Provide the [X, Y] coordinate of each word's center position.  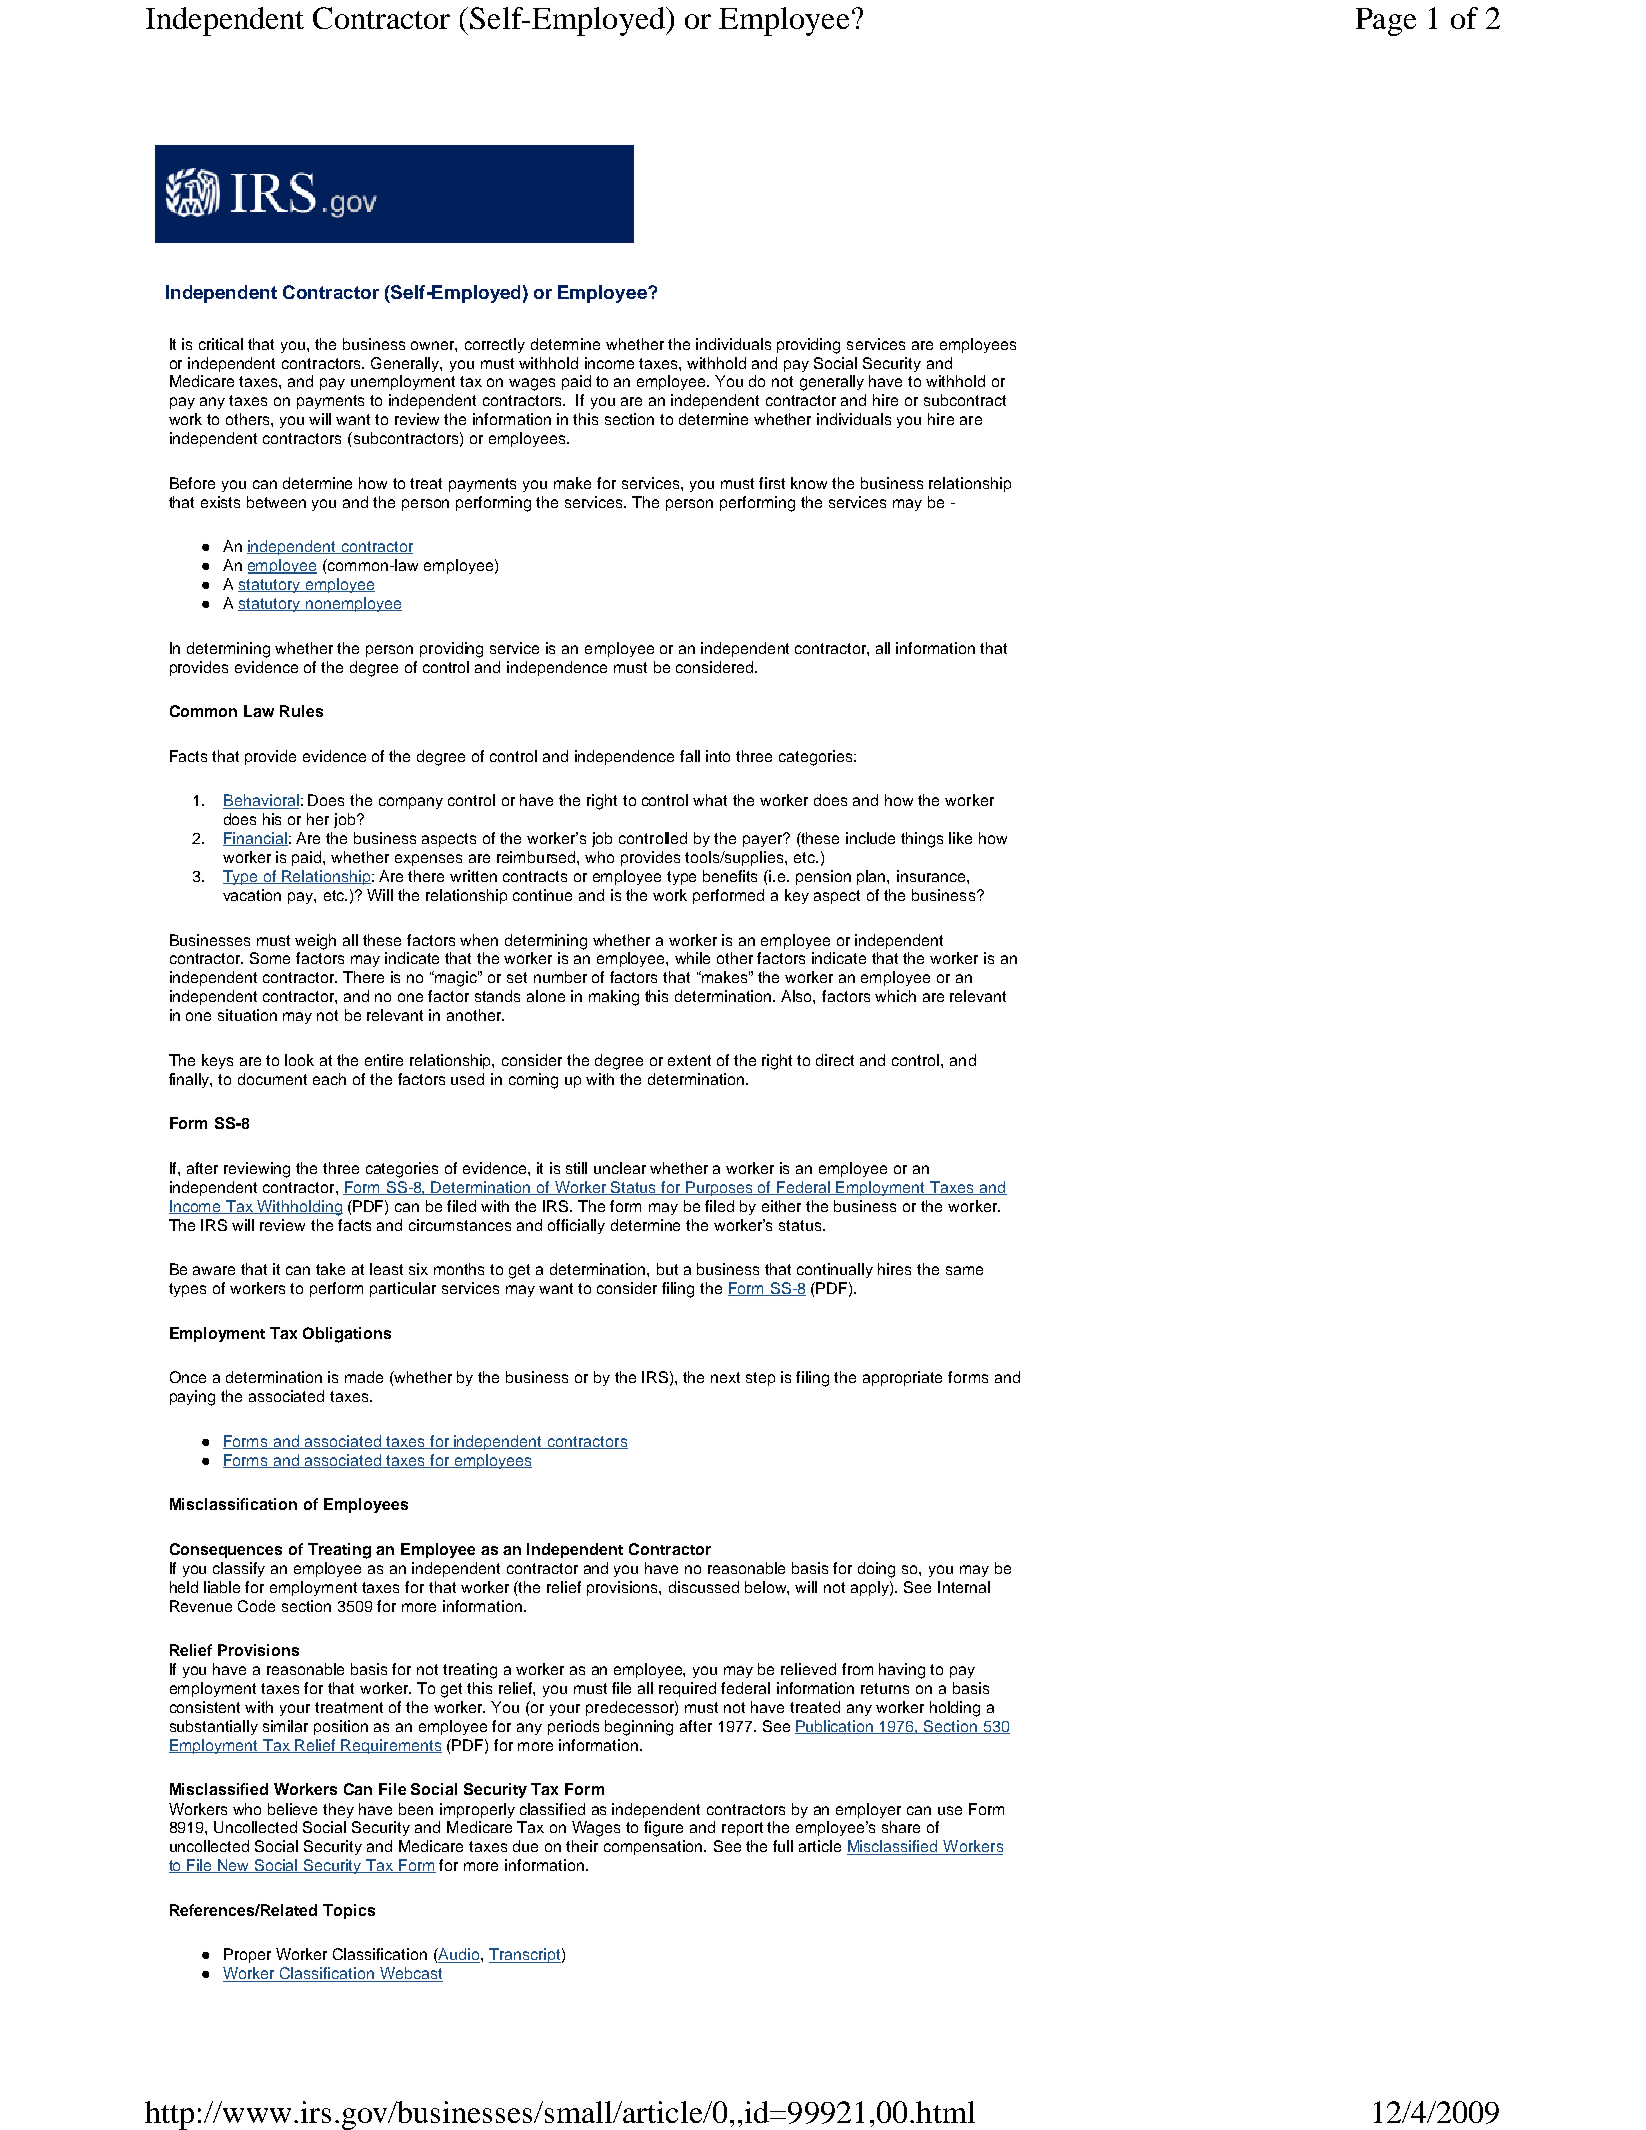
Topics [349, 1911]
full [783, 1846]
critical [221, 344]
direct [835, 1060]
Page [1386, 22]
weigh [315, 942]
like [960, 838]
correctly [495, 345]
